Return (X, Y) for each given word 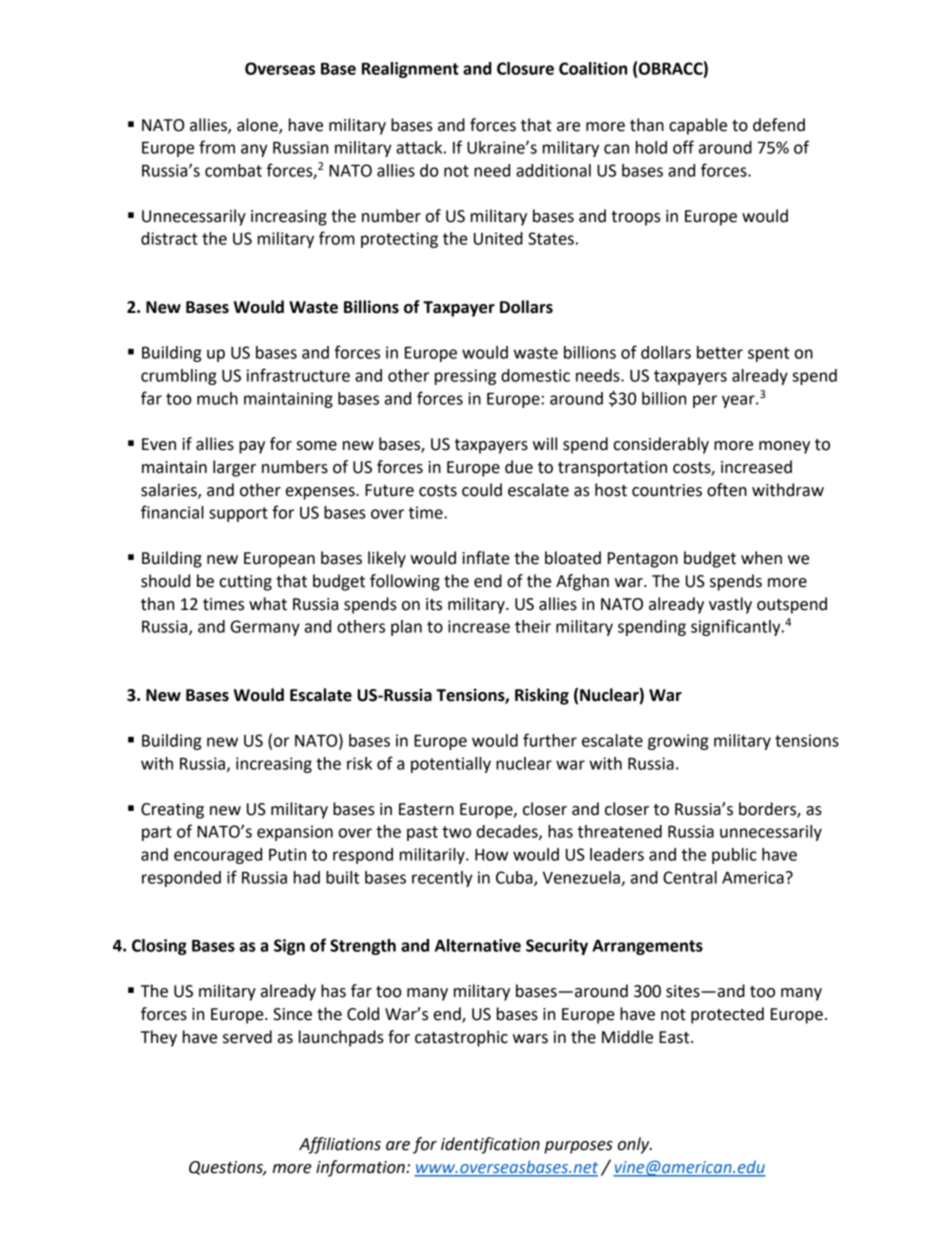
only (635, 1145)
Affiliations (340, 1145)
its (434, 604)
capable (698, 126)
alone (258, 125)
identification (490, 1145)
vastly (730, 605)
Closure (525, 68)
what (268, 604)
